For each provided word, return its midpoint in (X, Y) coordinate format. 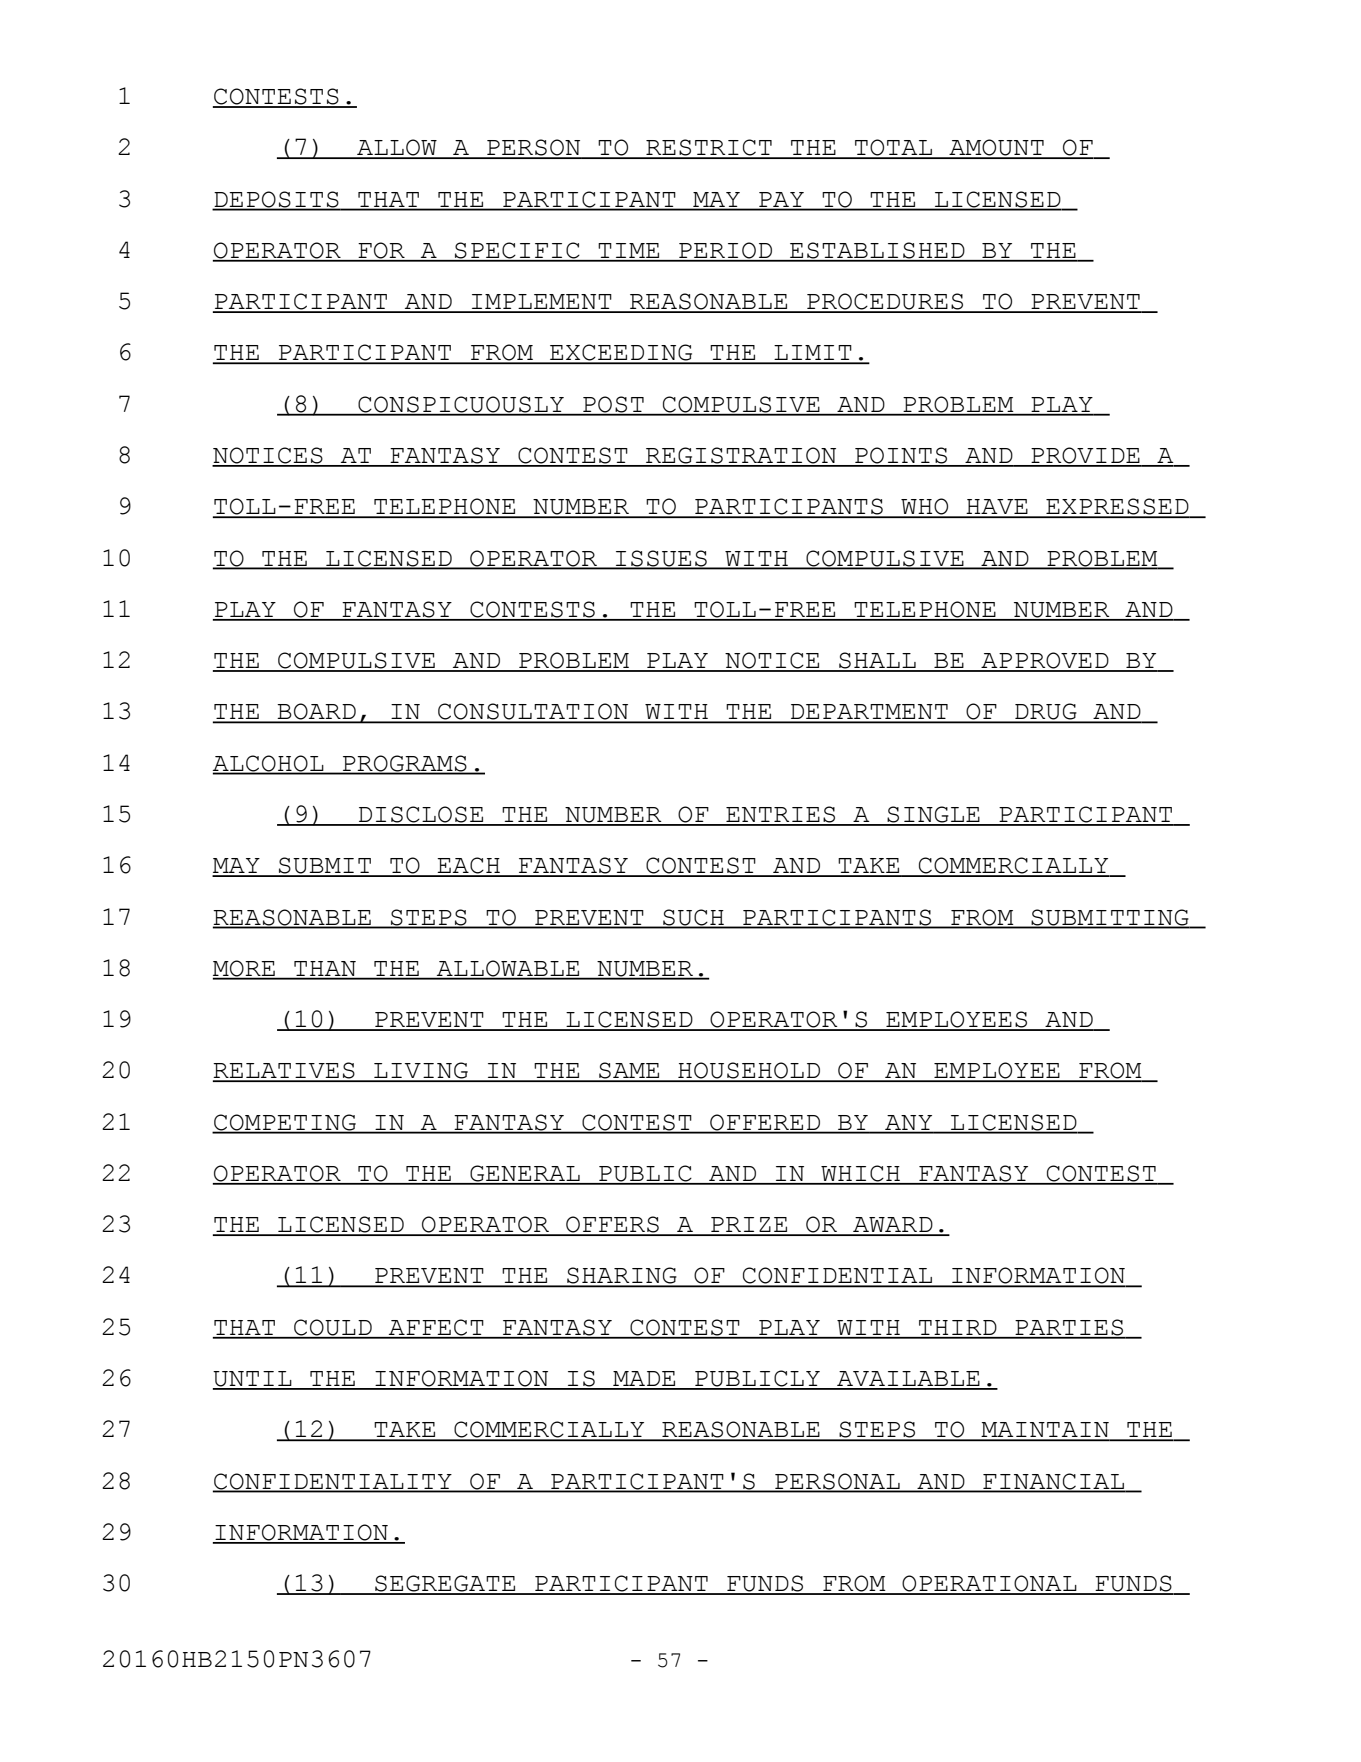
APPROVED (1045, 661)
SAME (629, 1071)
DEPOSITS (276, 200)
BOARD (317, 712)
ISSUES (661, 559)
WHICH (861, 1174)
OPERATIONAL (989, 1584)
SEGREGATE (445, 1584)
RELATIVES (285, 1071)
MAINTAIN (1045, 1431)
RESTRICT (709, 148)
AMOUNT (996, 148)
